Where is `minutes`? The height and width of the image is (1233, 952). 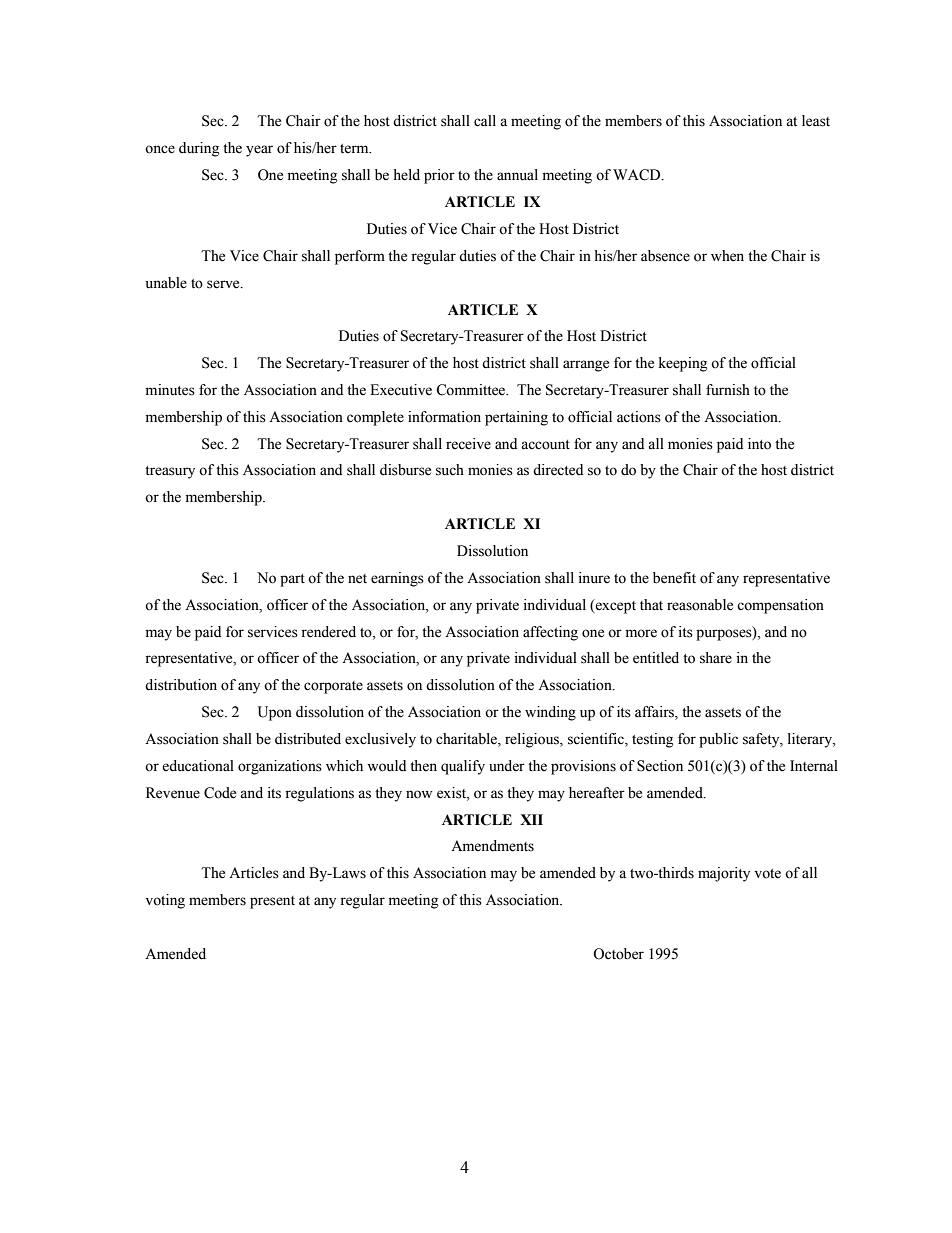
minutes is located at coordinates (170, 390).
